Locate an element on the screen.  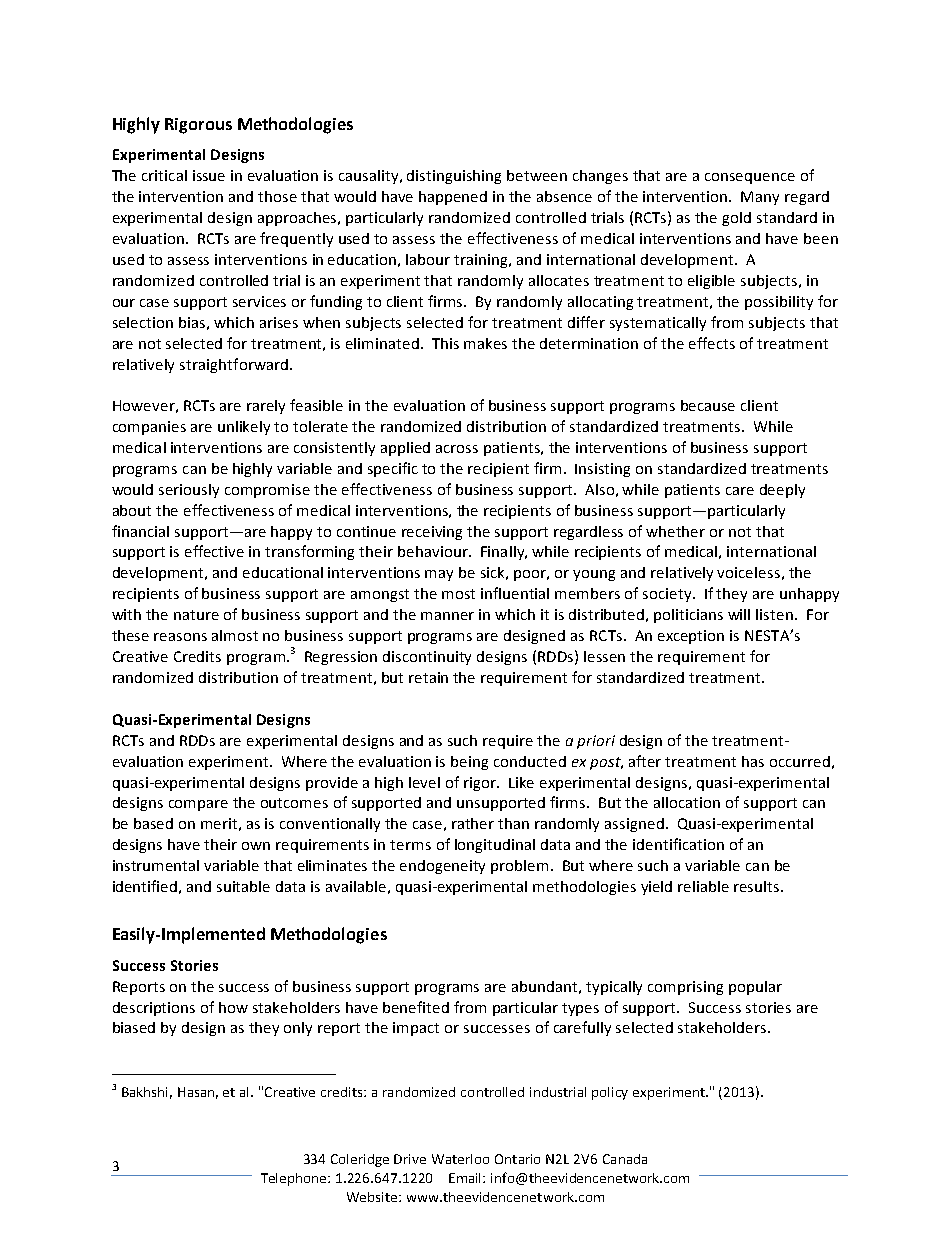
seriously is located at coordinates (189, 491).
